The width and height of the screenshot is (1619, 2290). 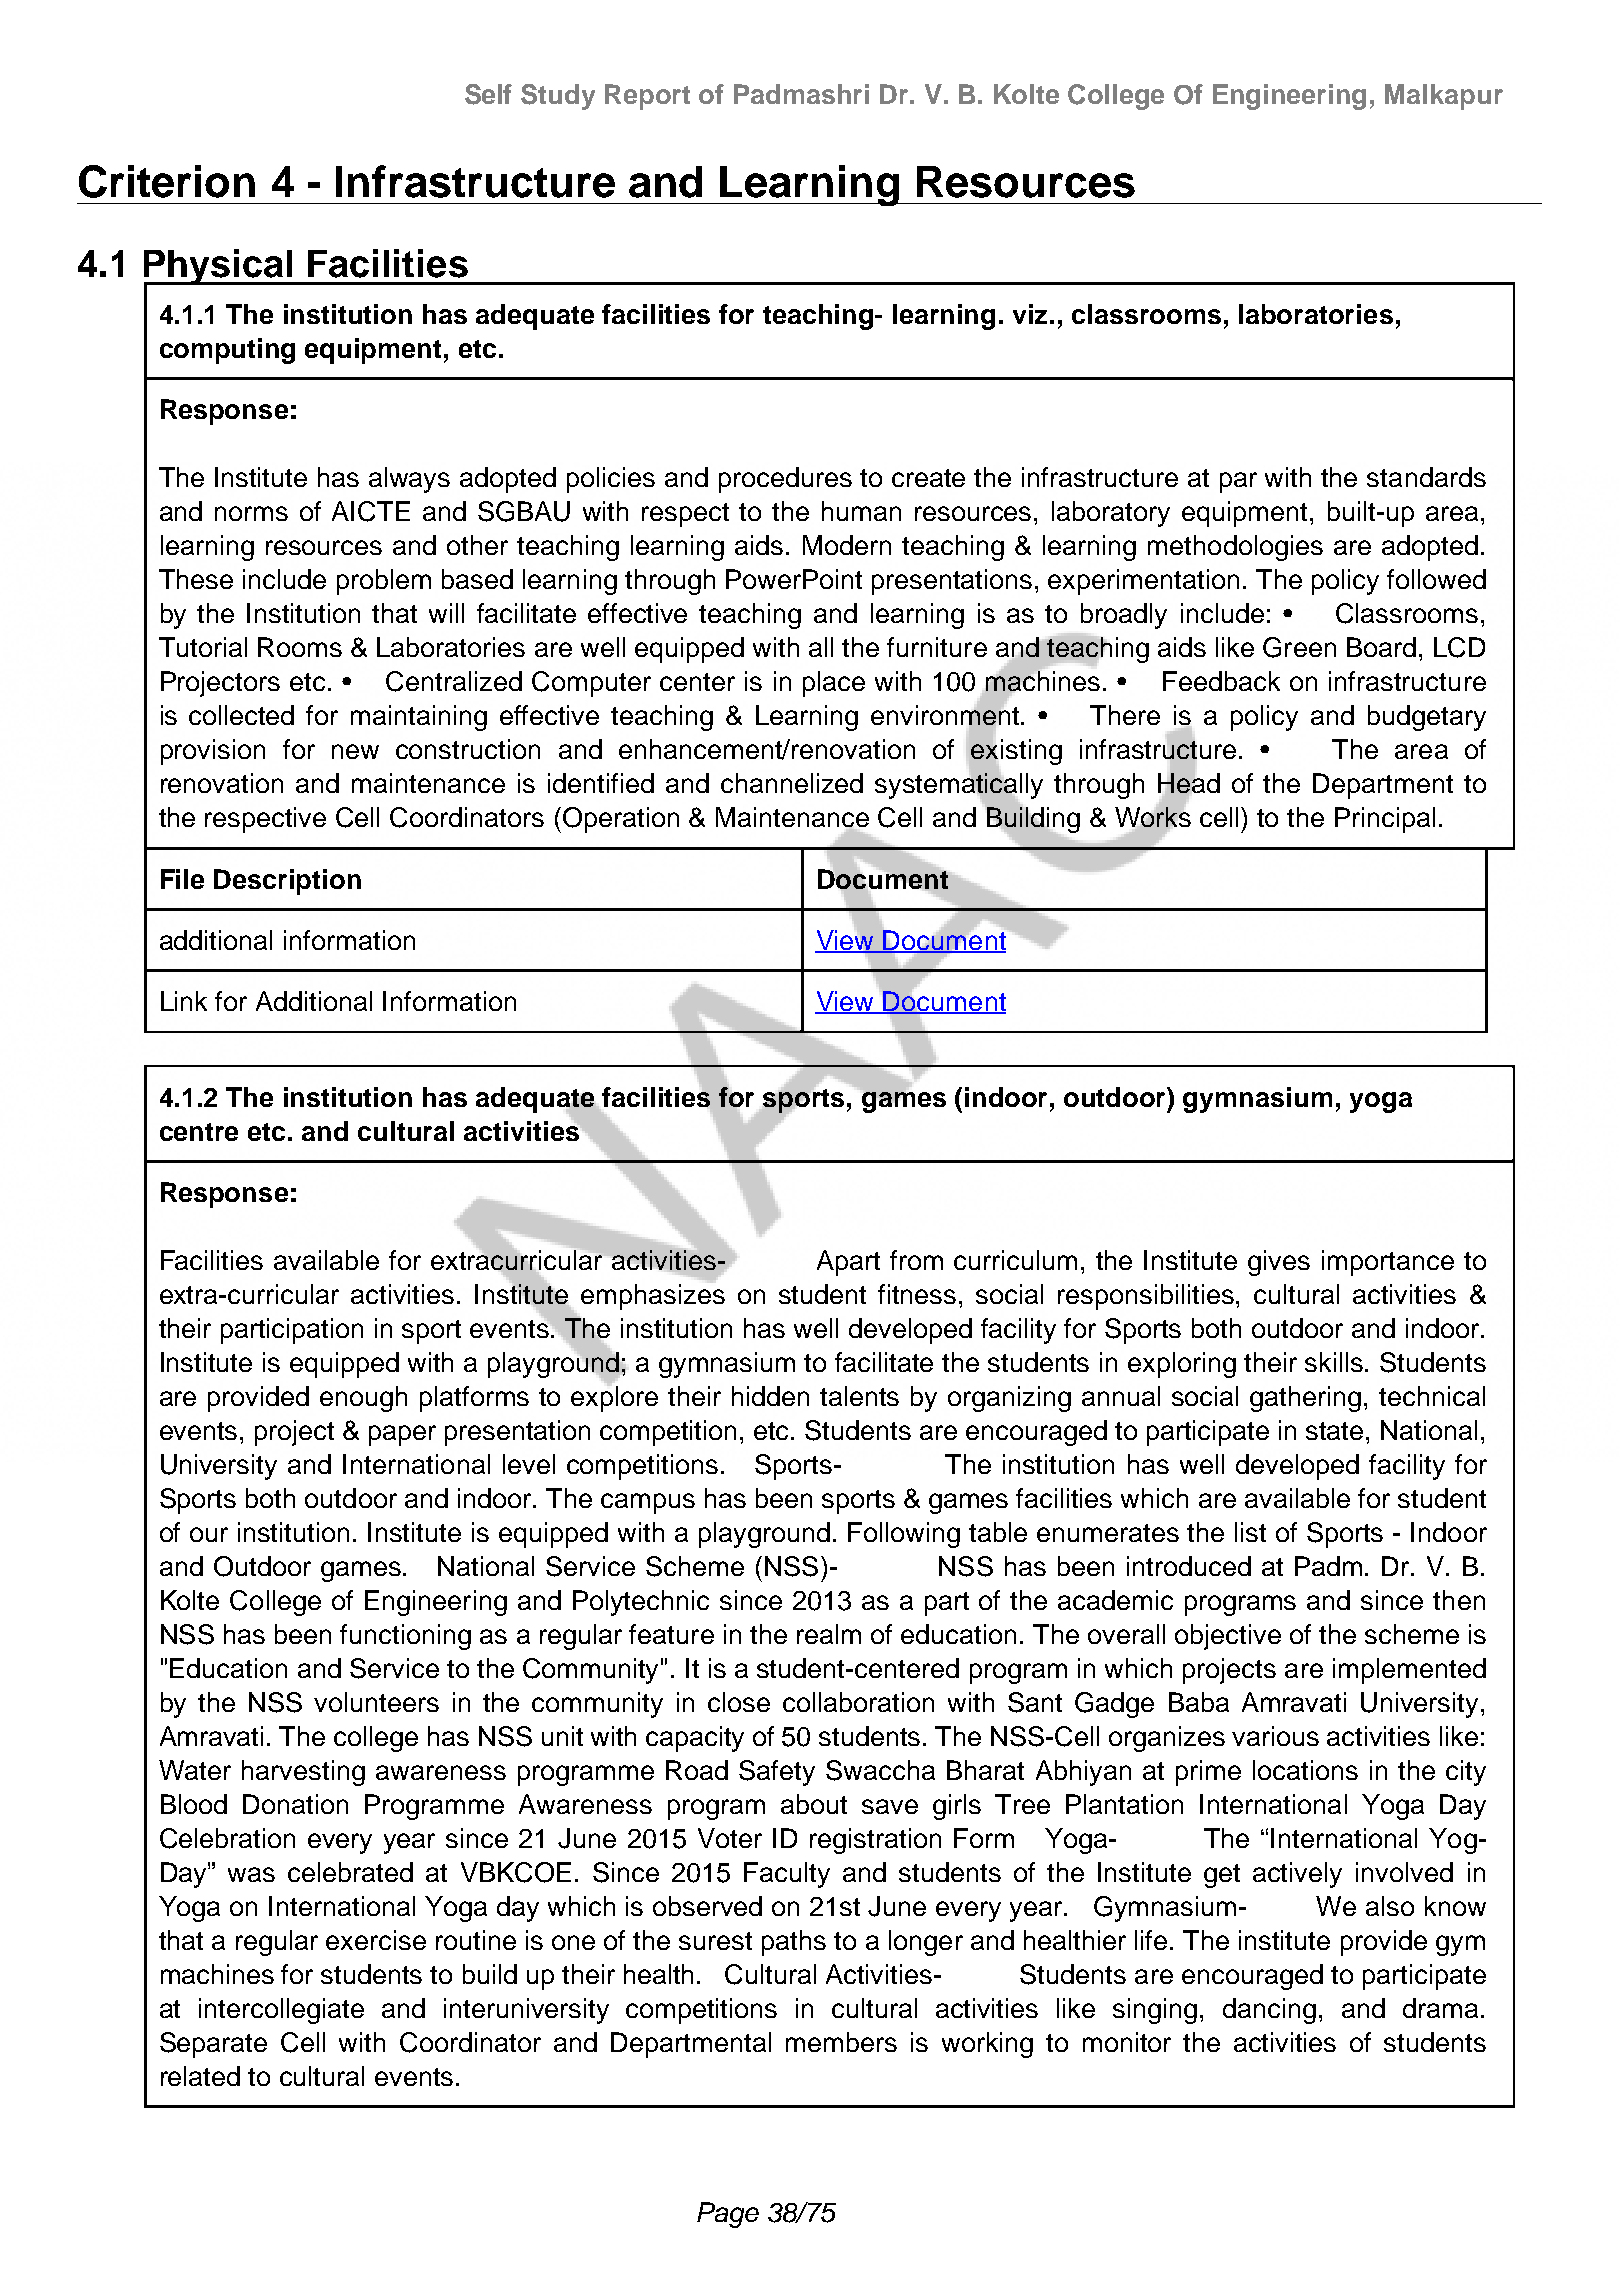 I want to click on Criterion, so click(x=167, y=181).
